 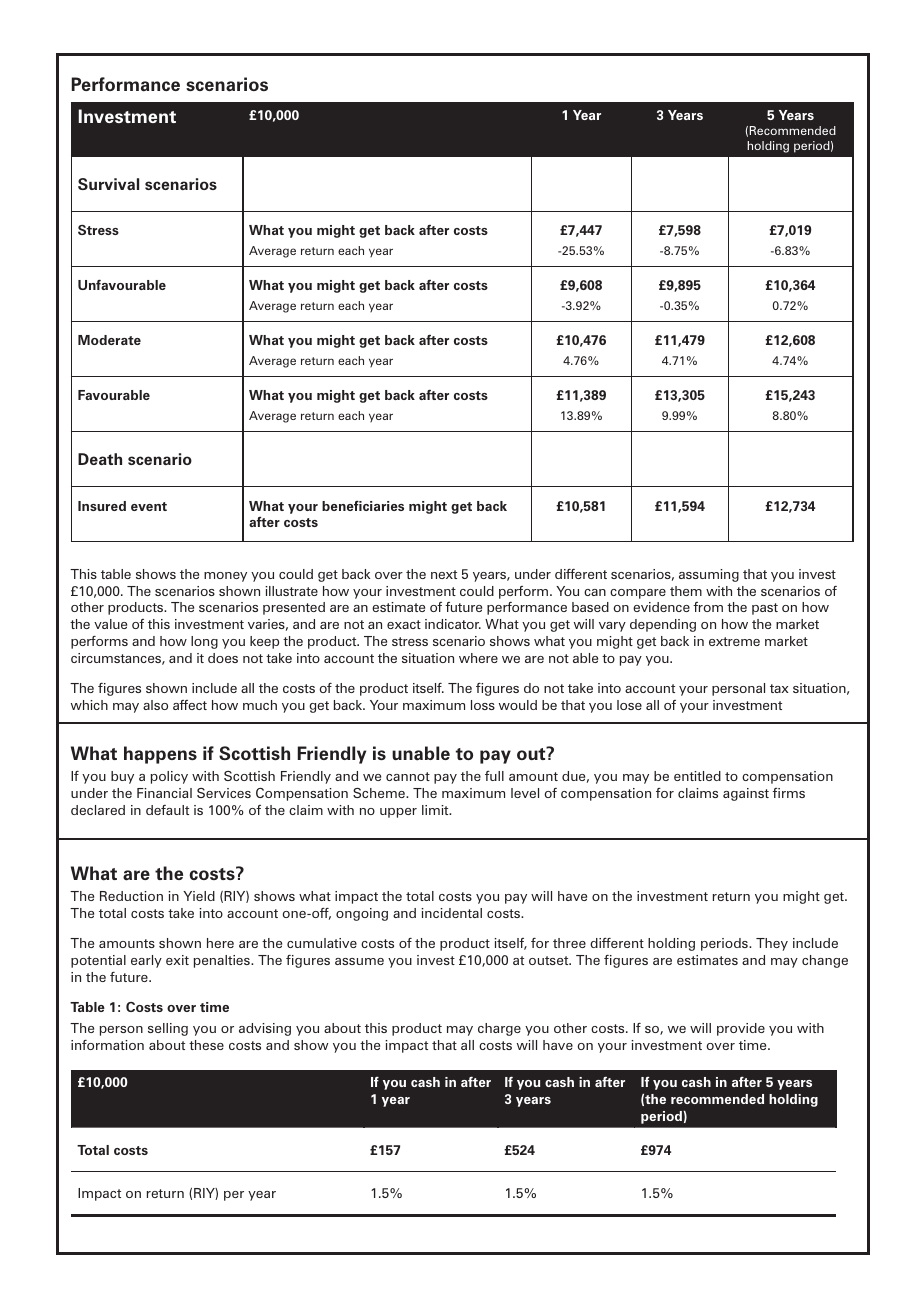 I want to click on event, so click(x=149, y=506).
